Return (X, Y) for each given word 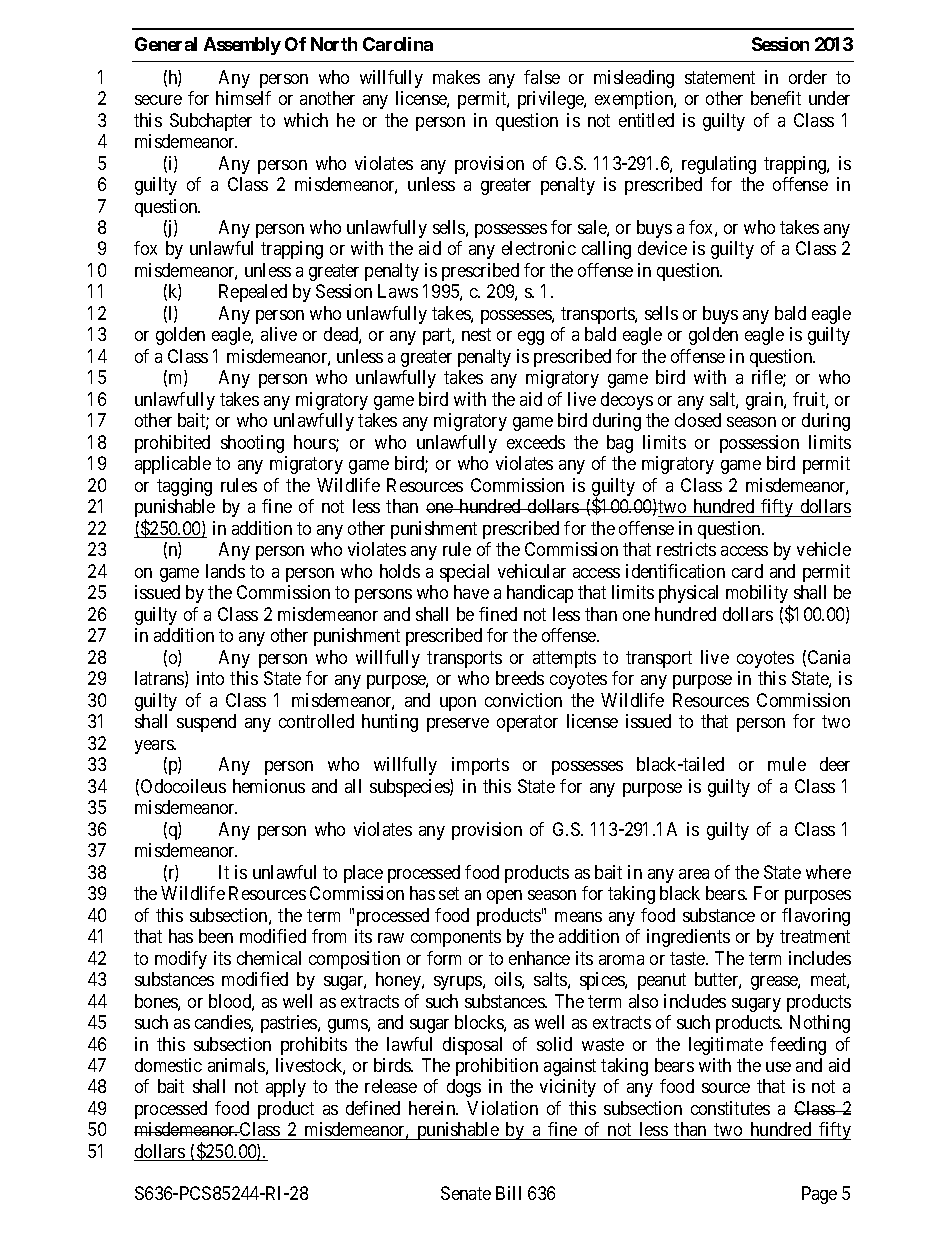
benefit (776, 98)
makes (456, 77)
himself (243, 98)
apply (286, 1088)
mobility (758, 595)
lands (225, 571)
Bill (508, 1193)
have (471, 592)
